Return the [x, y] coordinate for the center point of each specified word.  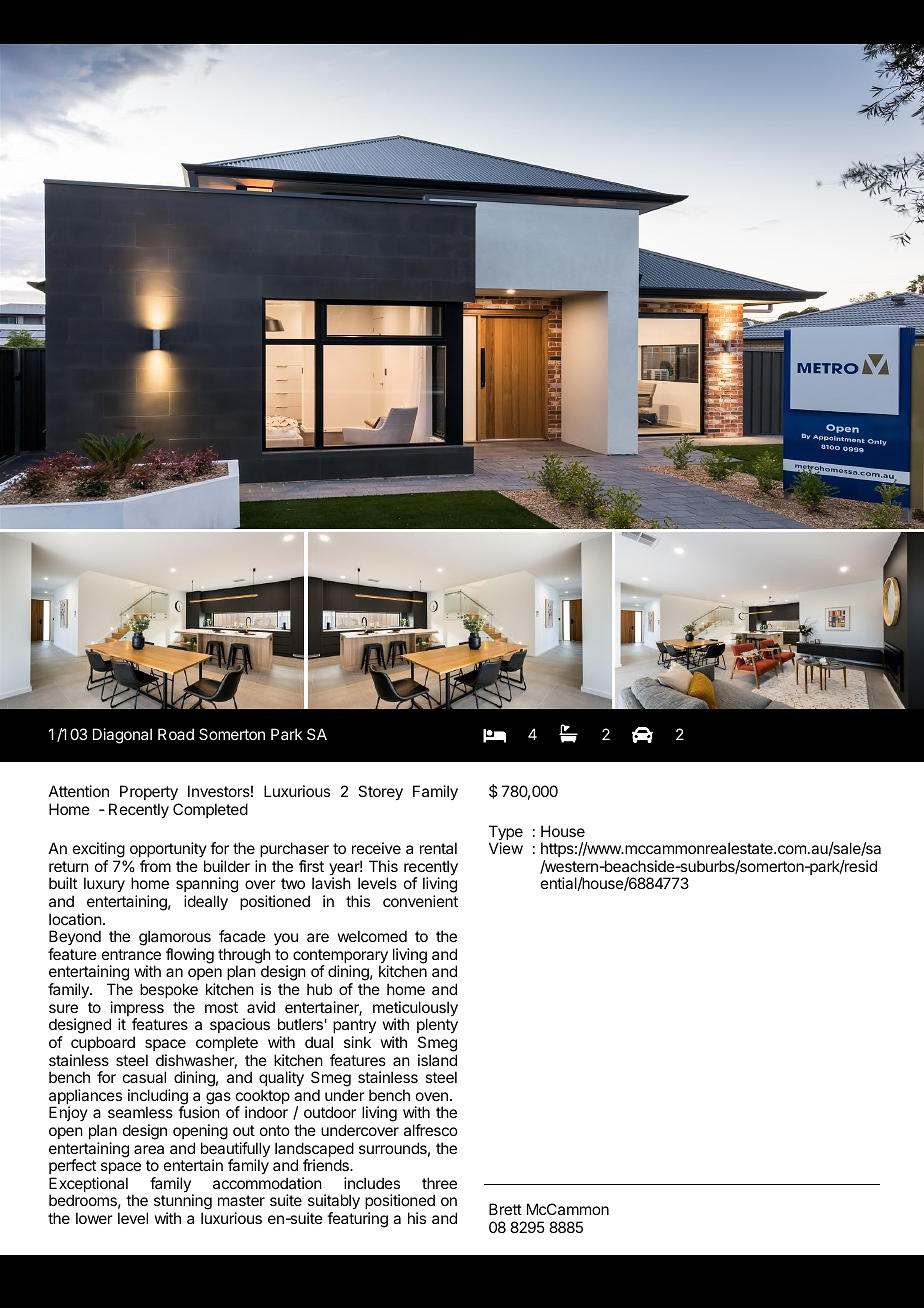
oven [432, 1096]
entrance [131, 954]
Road [176, 734]
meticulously [415, 1010]
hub [319, 989]
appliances [85, 1098]
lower [94, 1218]
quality [281, 1079]
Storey [380, 793]
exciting [99, 851]
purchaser [294, 849]
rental [438, 848]
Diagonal [122, 736]
